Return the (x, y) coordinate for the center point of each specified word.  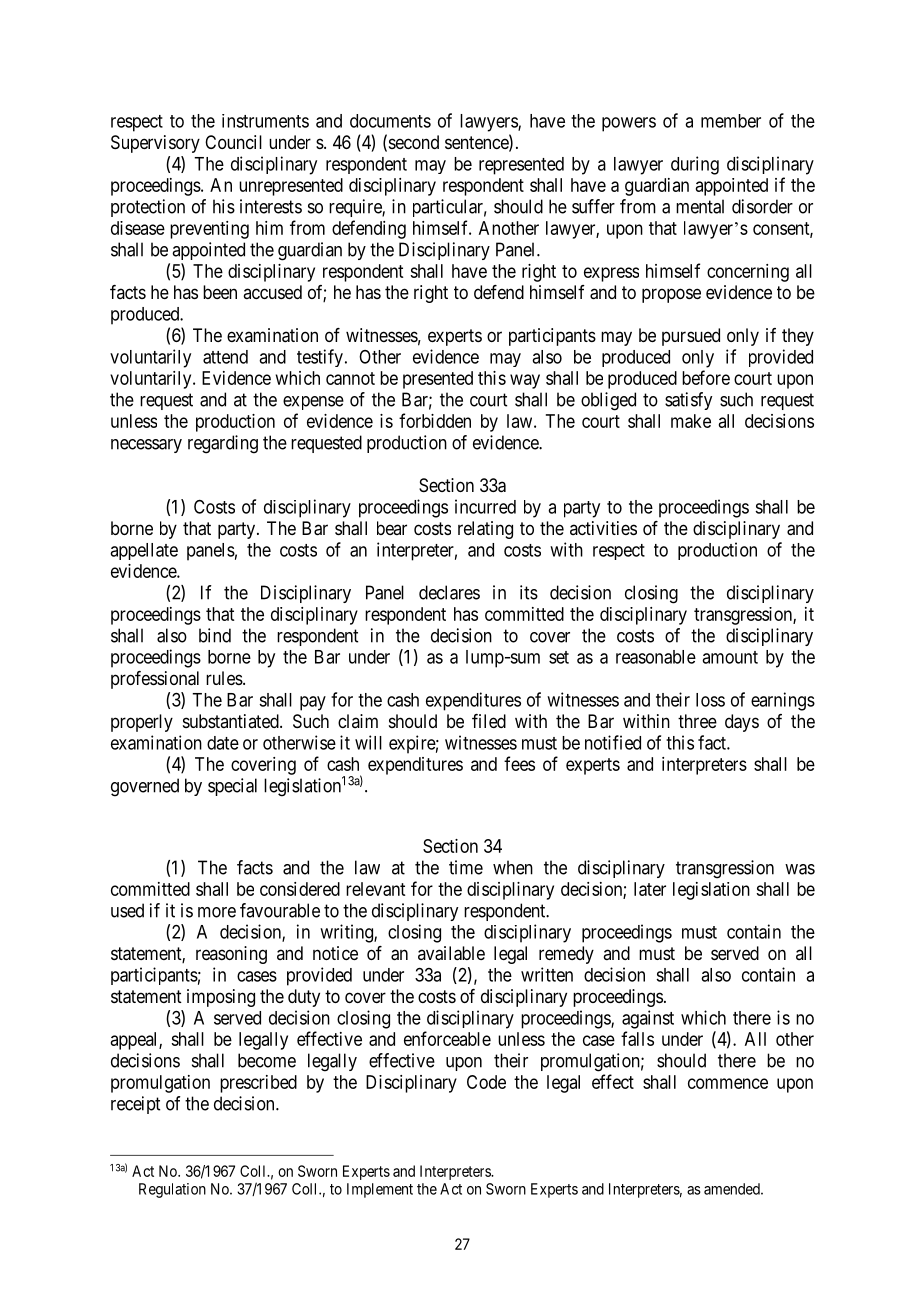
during (695, 165)
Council (233, 142)
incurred (485, 506)
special (232, 787)
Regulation (172, 1190)
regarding (223, 444)
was (800, 869)
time (466, 867)
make (691, 421)
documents (390, 121)
